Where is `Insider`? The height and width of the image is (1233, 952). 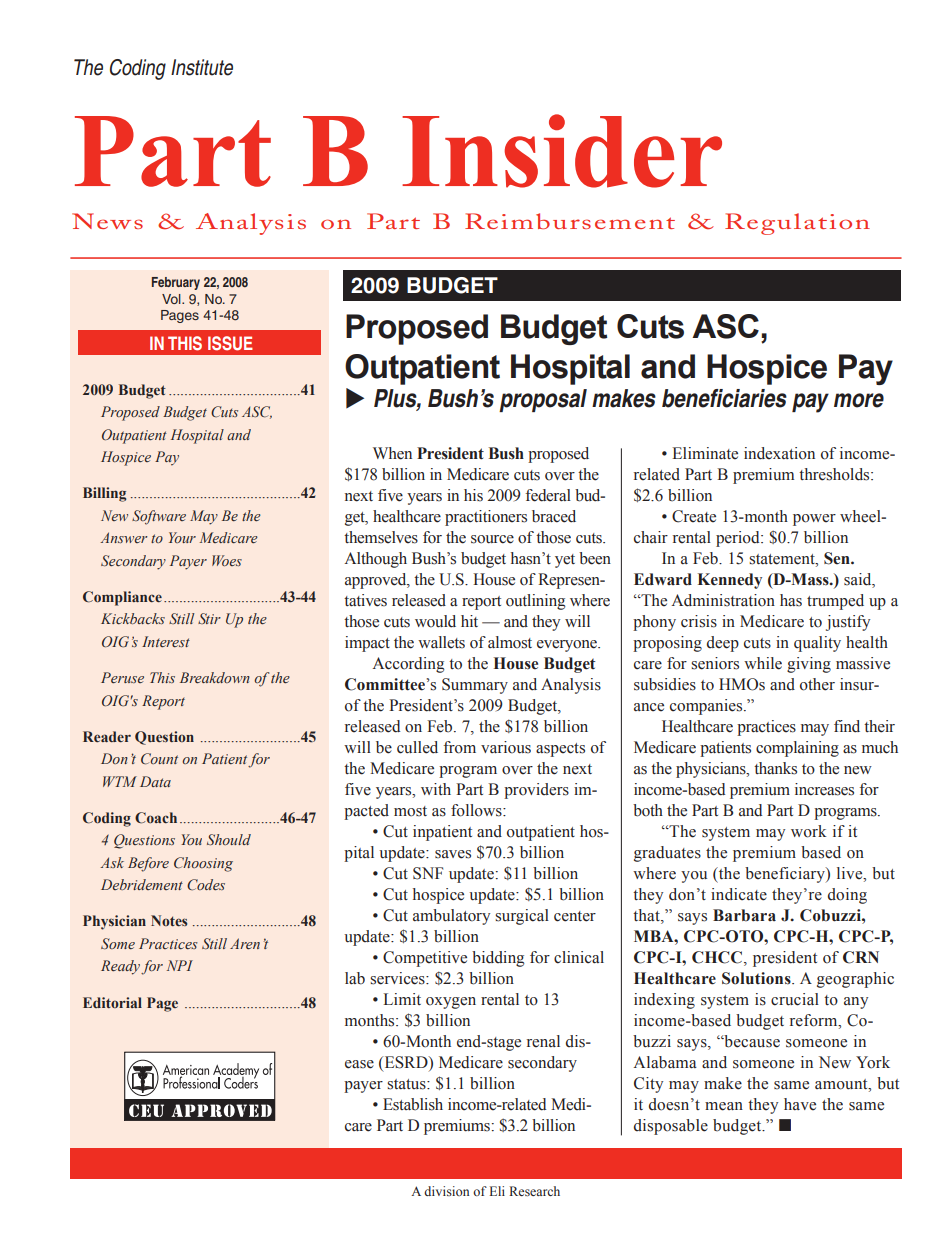 Insider is located at coordinates (562, 151).
